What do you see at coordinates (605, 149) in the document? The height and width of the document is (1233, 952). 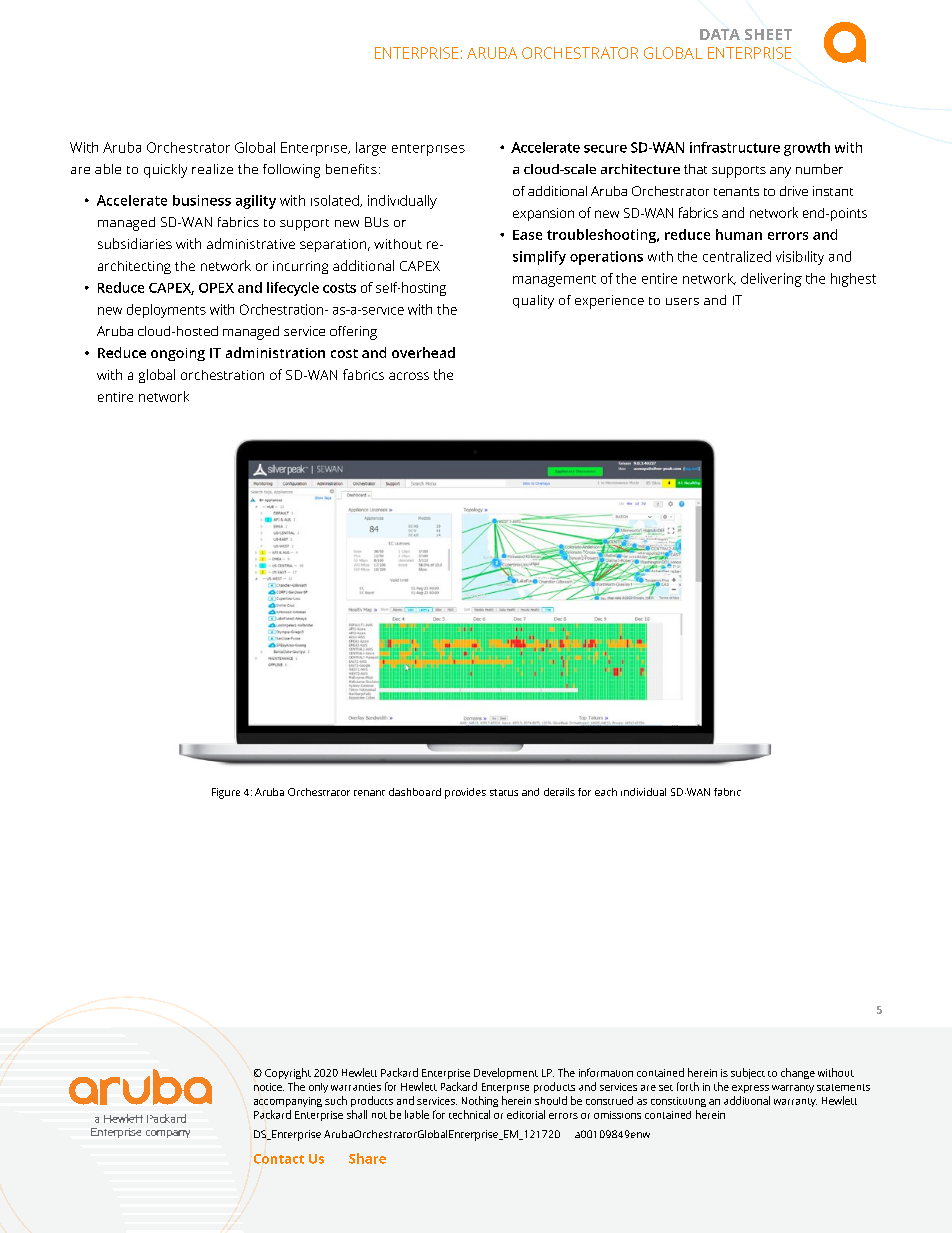 I see `secure` at bounding box center [605, 149].
